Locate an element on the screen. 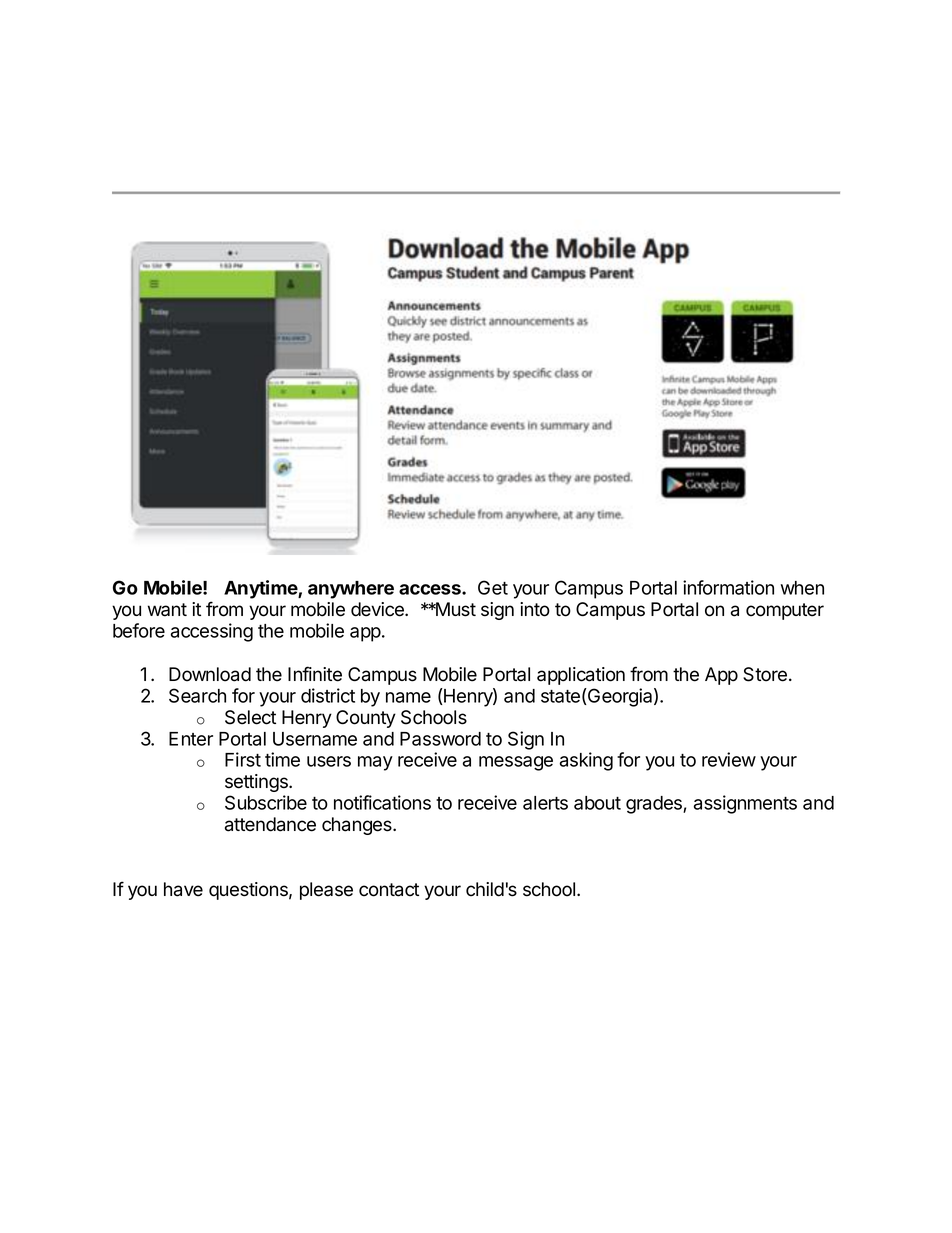  Download is located at coordinates (210, 674).
